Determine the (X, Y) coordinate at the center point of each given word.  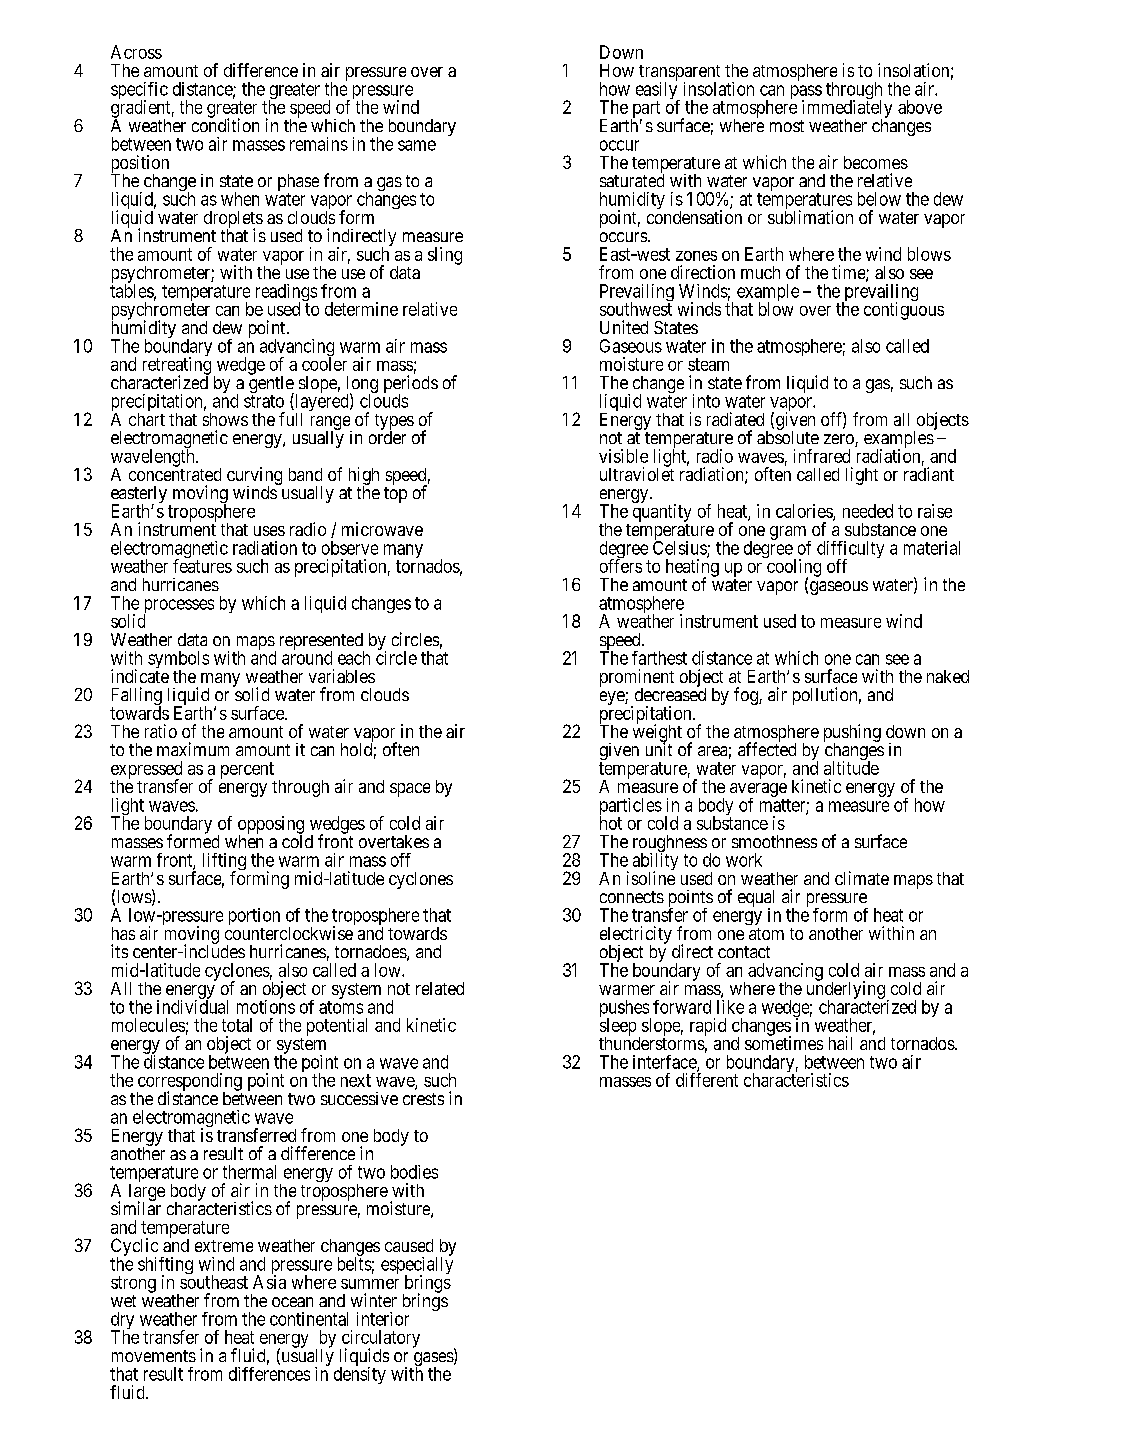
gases (433, 1360)
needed (868, 511)
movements (154, 1356)
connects (632, 897)
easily (658, 91)
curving (254, 477)
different (707, 1080)
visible (623, 456)
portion (254, 916)
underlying (846, 990)
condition (225, 124)
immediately (847, 110)
